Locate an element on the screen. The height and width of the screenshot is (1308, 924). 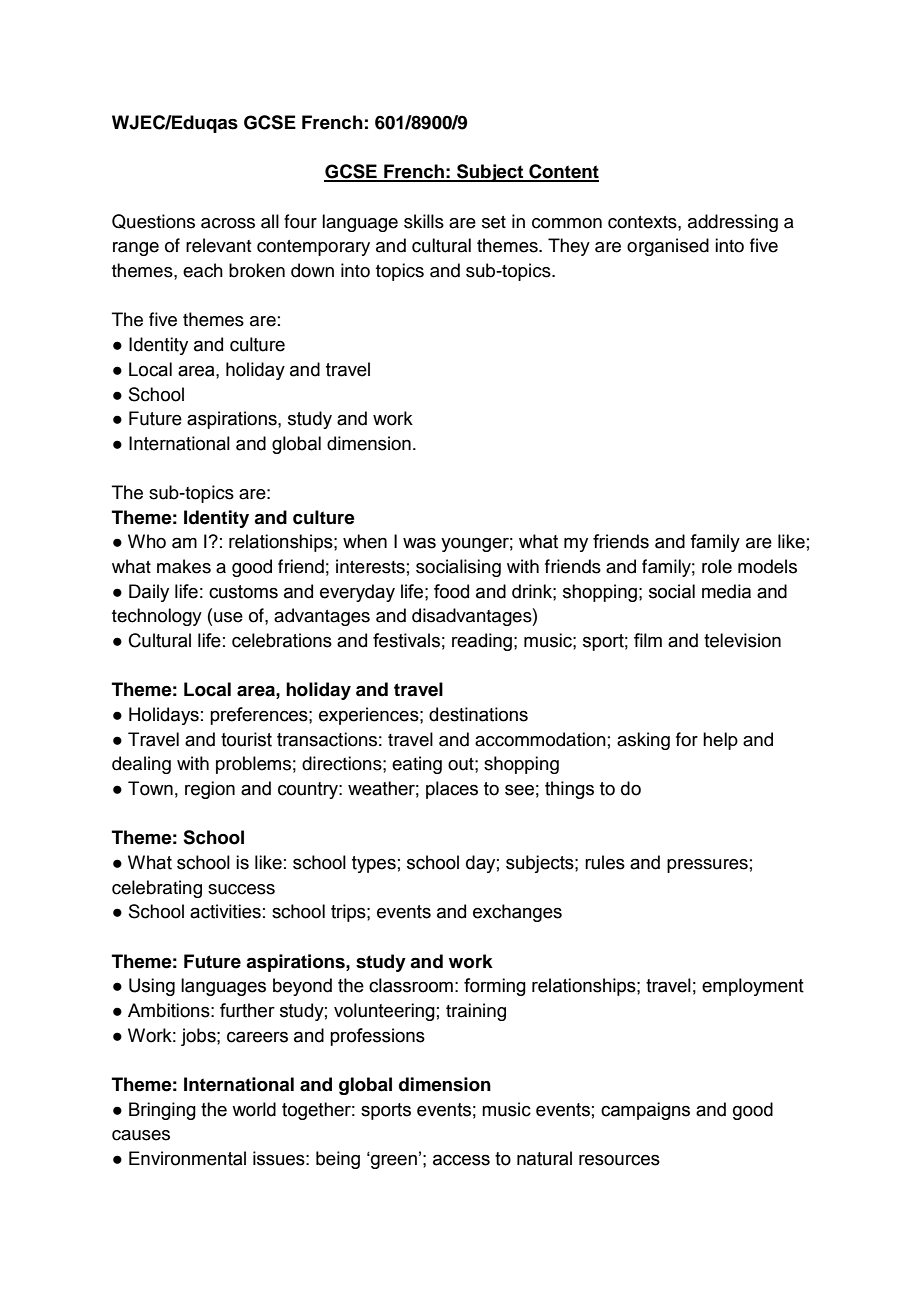
region is located at coordinates (210, 790).
